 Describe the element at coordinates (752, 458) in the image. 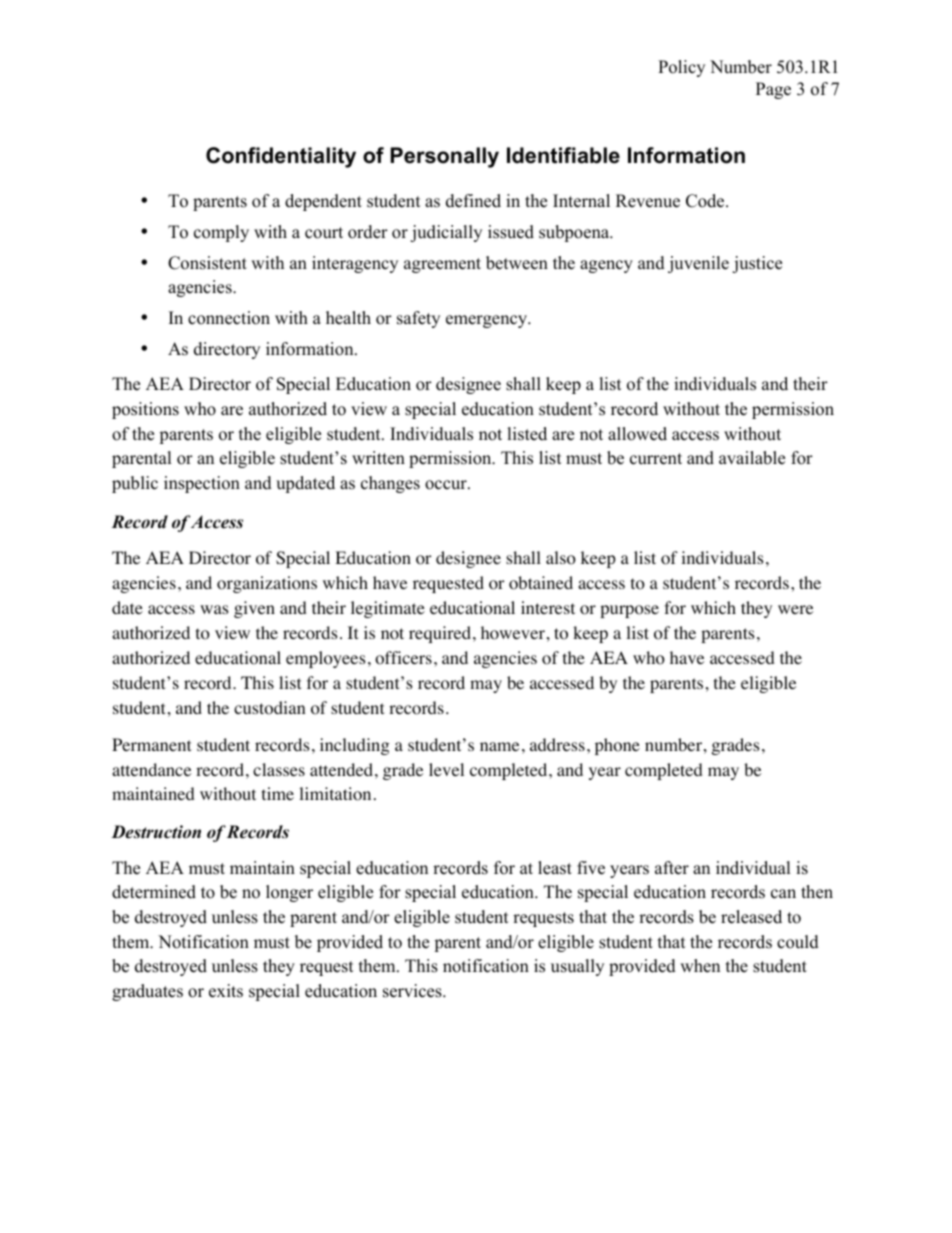

I see `available` at that location.
